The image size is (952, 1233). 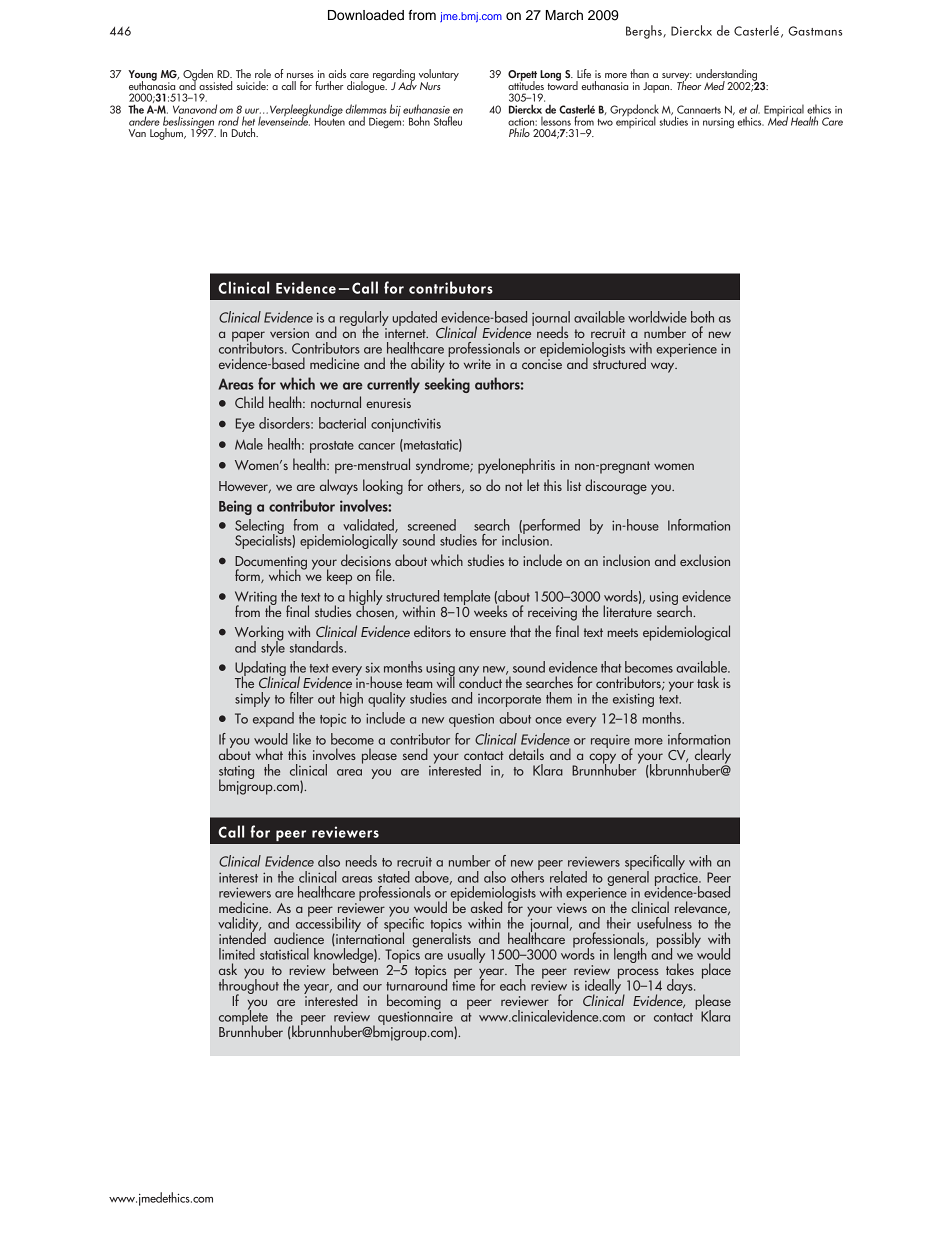 I want to click on turnaround, so click(x=416, y=984).
